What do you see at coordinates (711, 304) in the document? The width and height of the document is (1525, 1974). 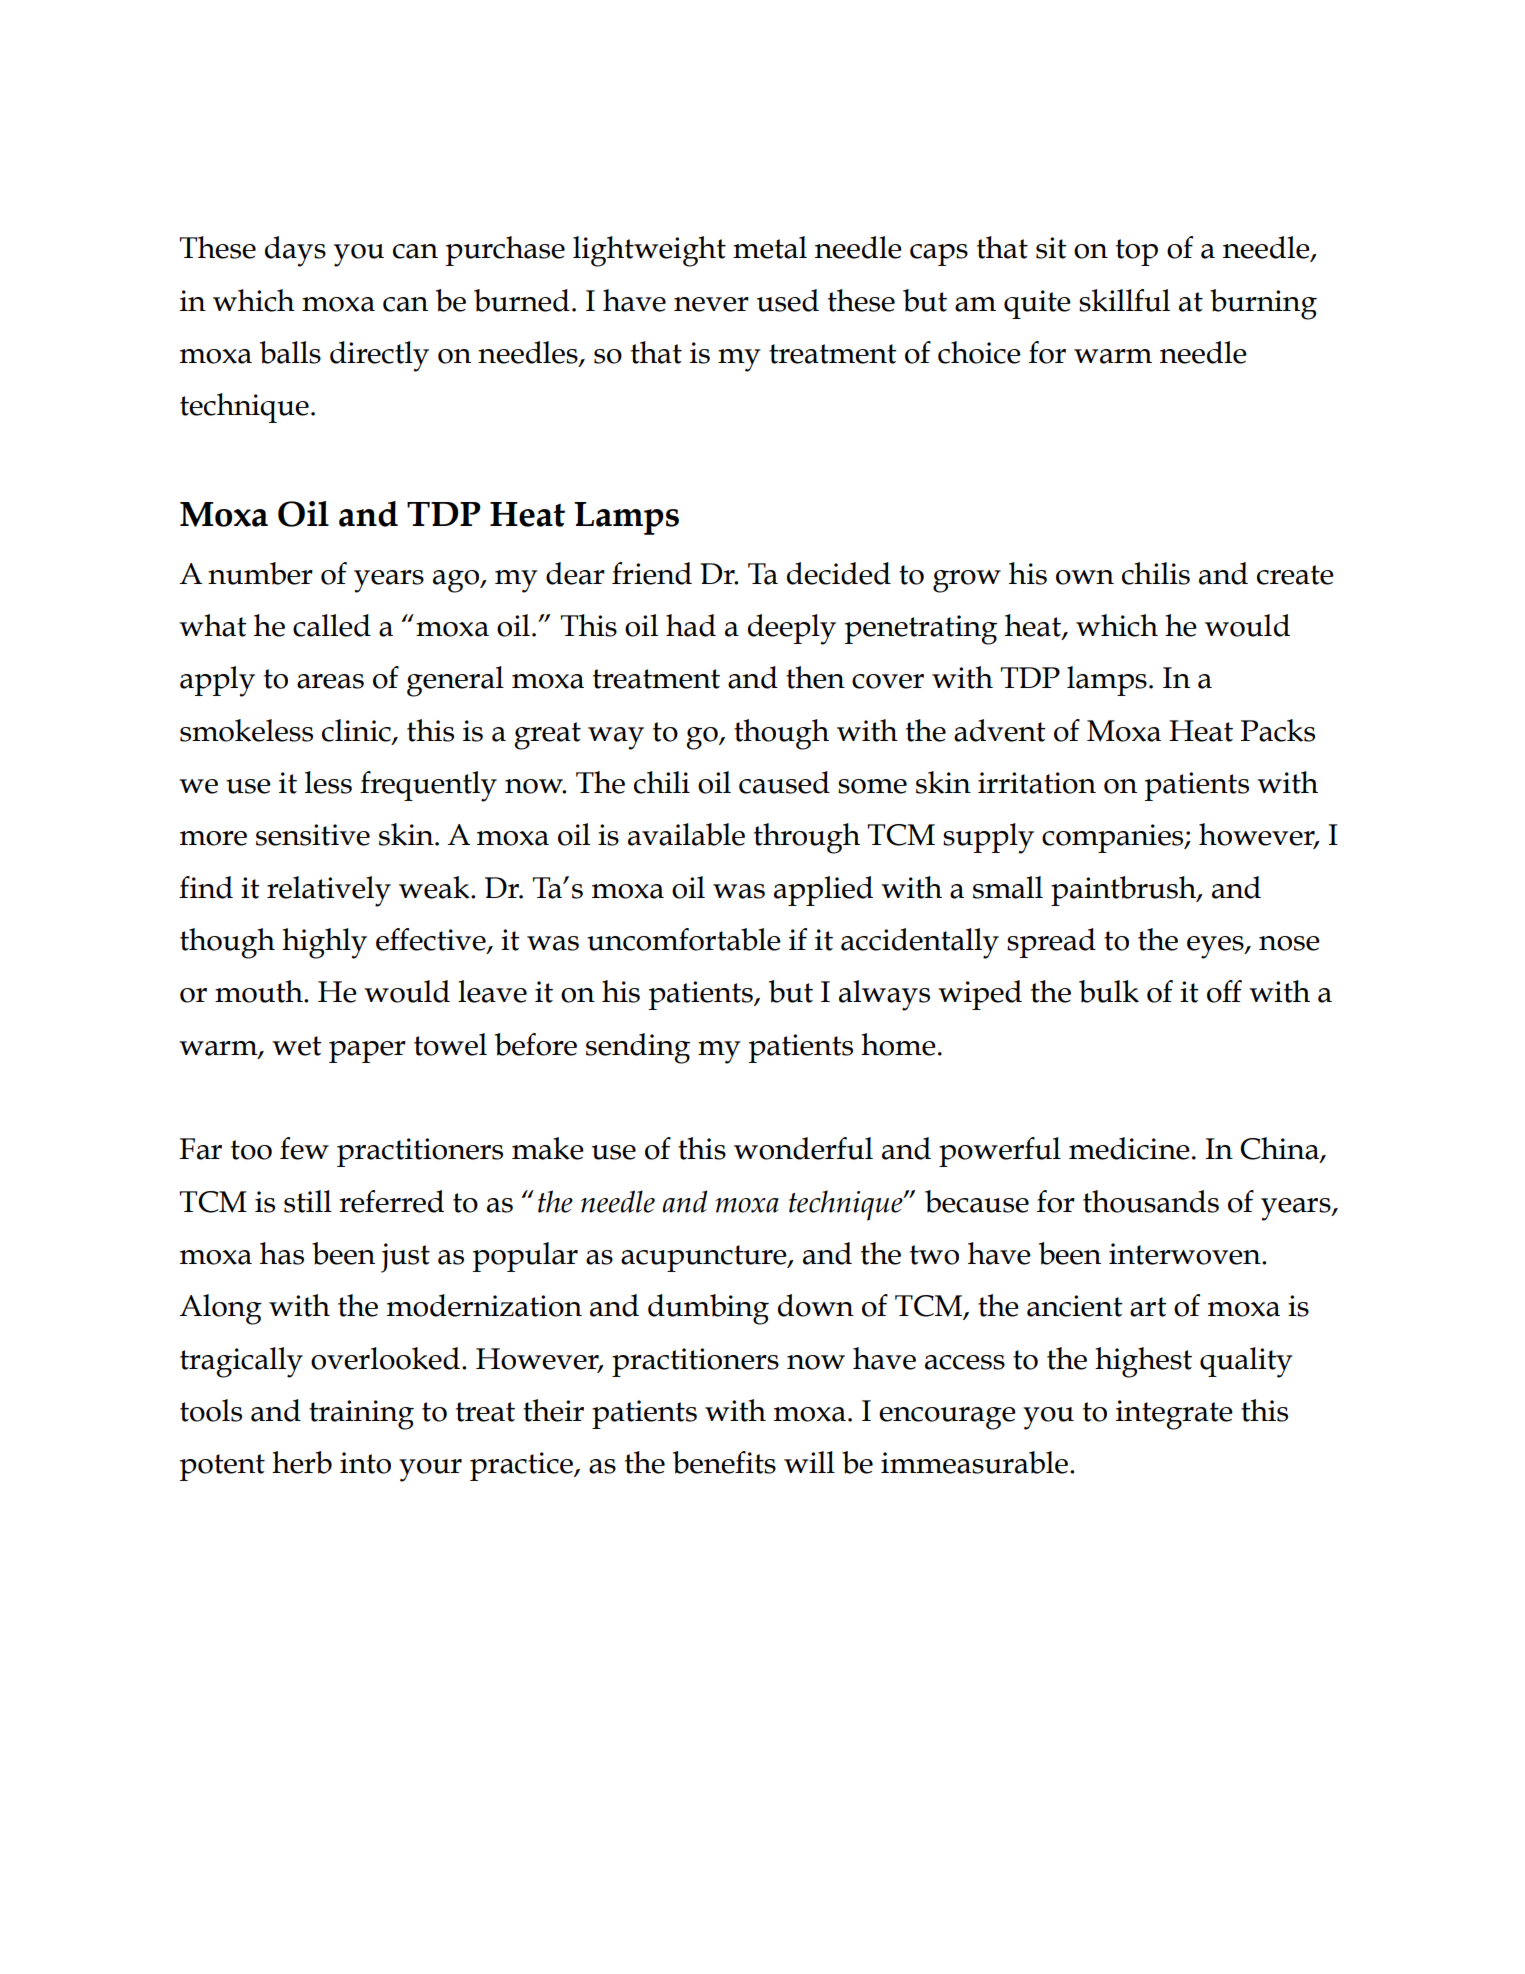 I see `never` at bounding box center [711, 304].
